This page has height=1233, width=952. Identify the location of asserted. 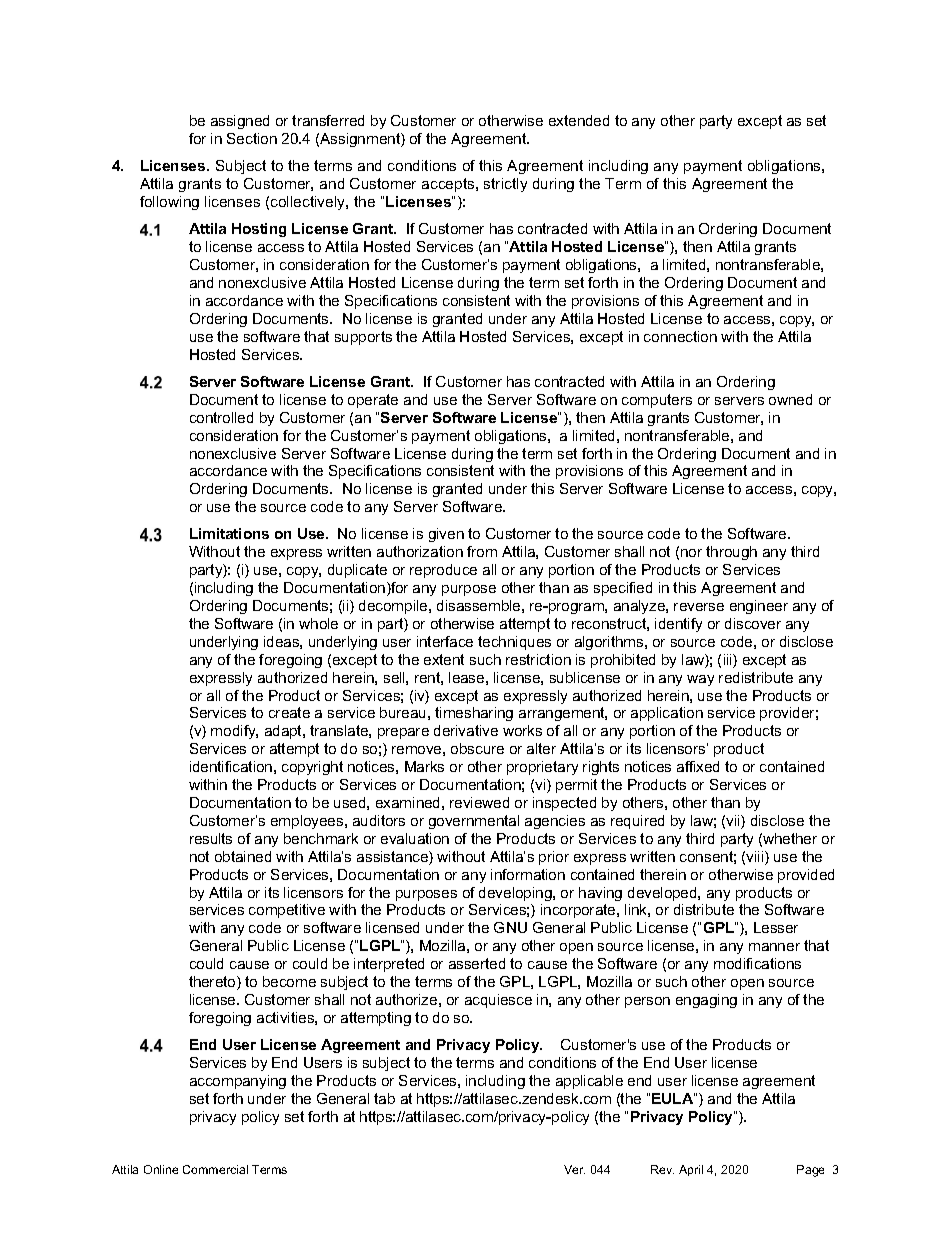
(477, 963).
